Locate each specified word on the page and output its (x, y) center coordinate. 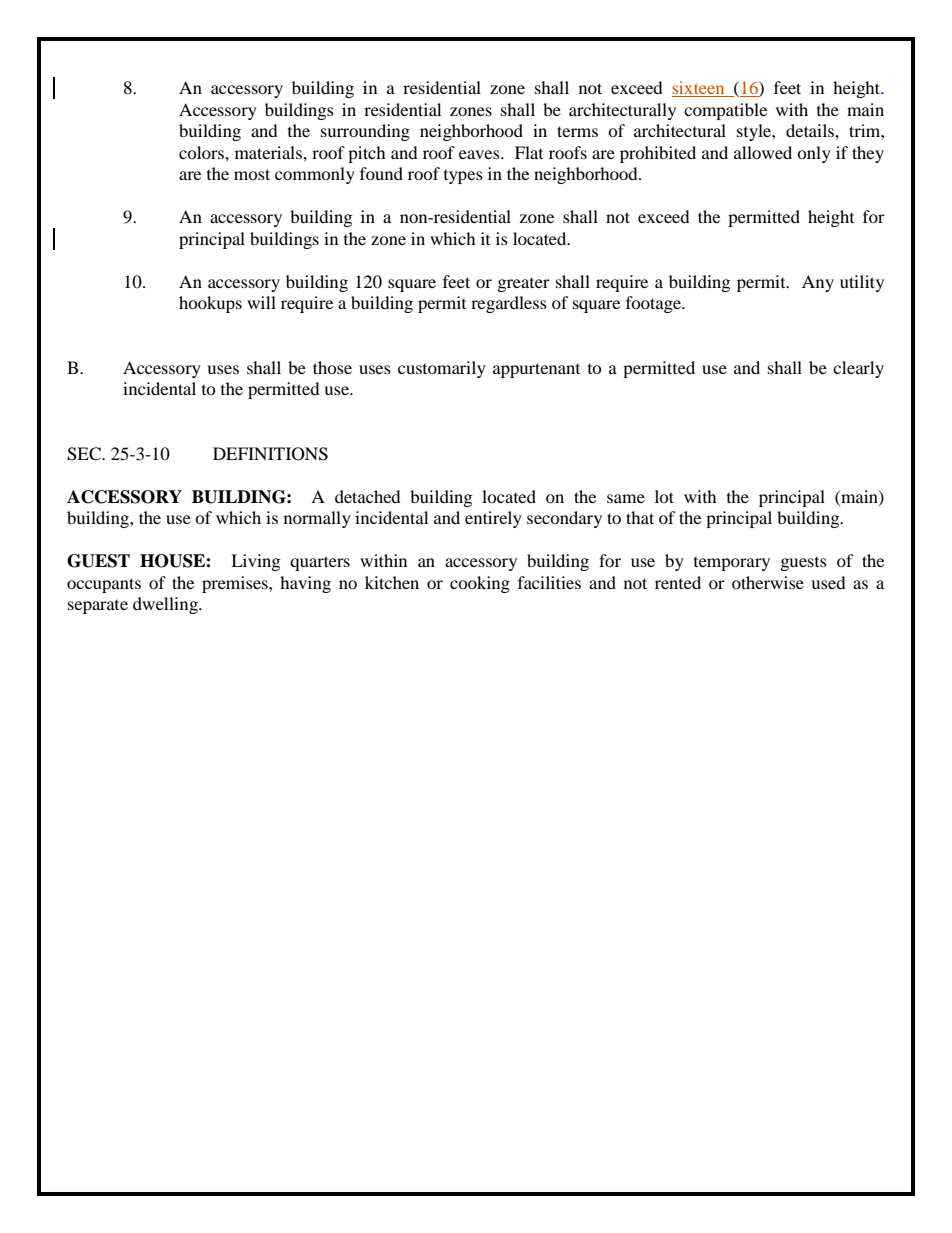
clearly (858, 369)
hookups (210, 304)
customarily (442, 369)
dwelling (166, 605)
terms (577, 131)
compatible (725, 111)
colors (202, 152)
